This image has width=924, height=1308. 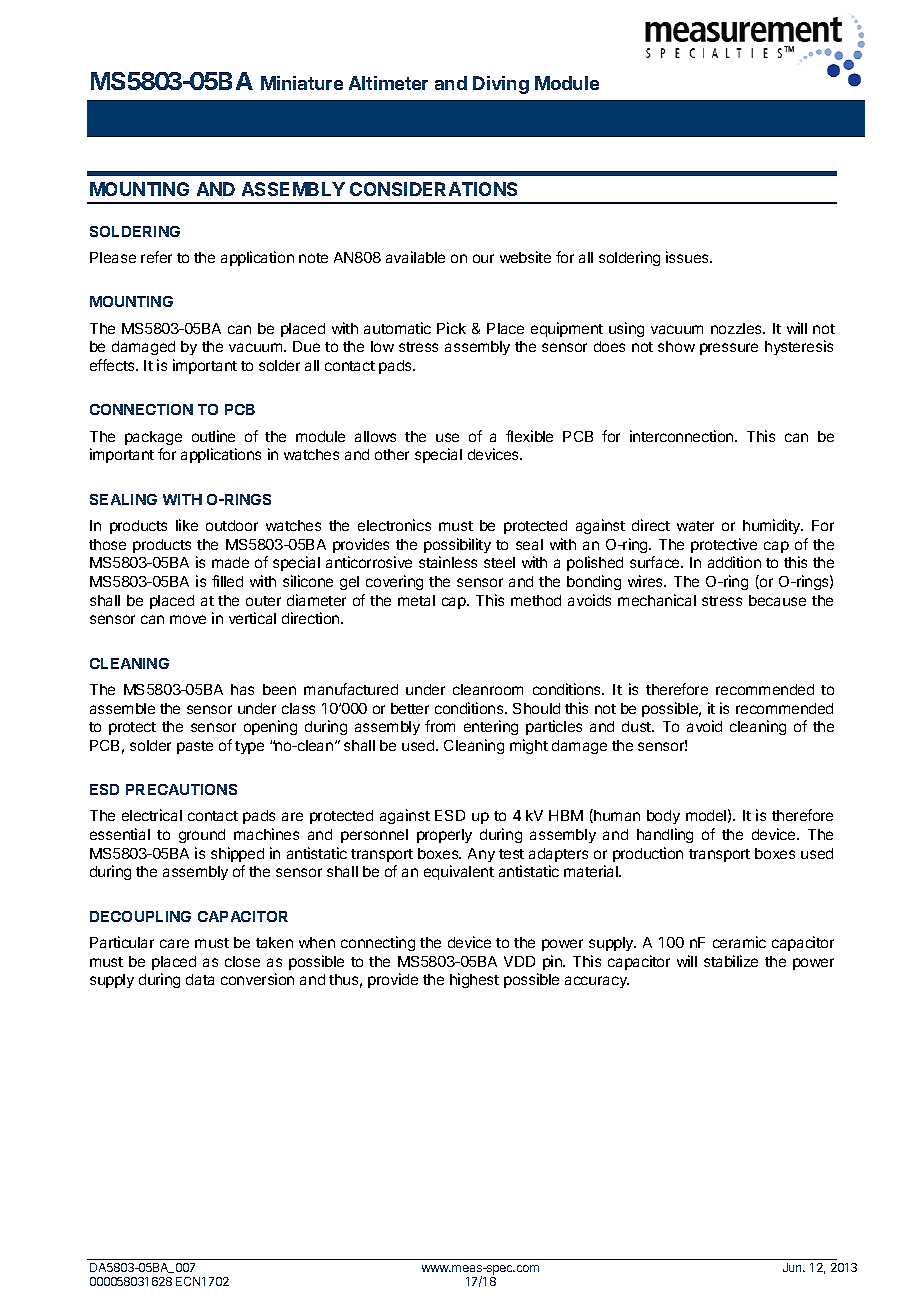 What do you see at coordinates (410, 708) in the image?
I see `better` at bounding box center [410, 708].
